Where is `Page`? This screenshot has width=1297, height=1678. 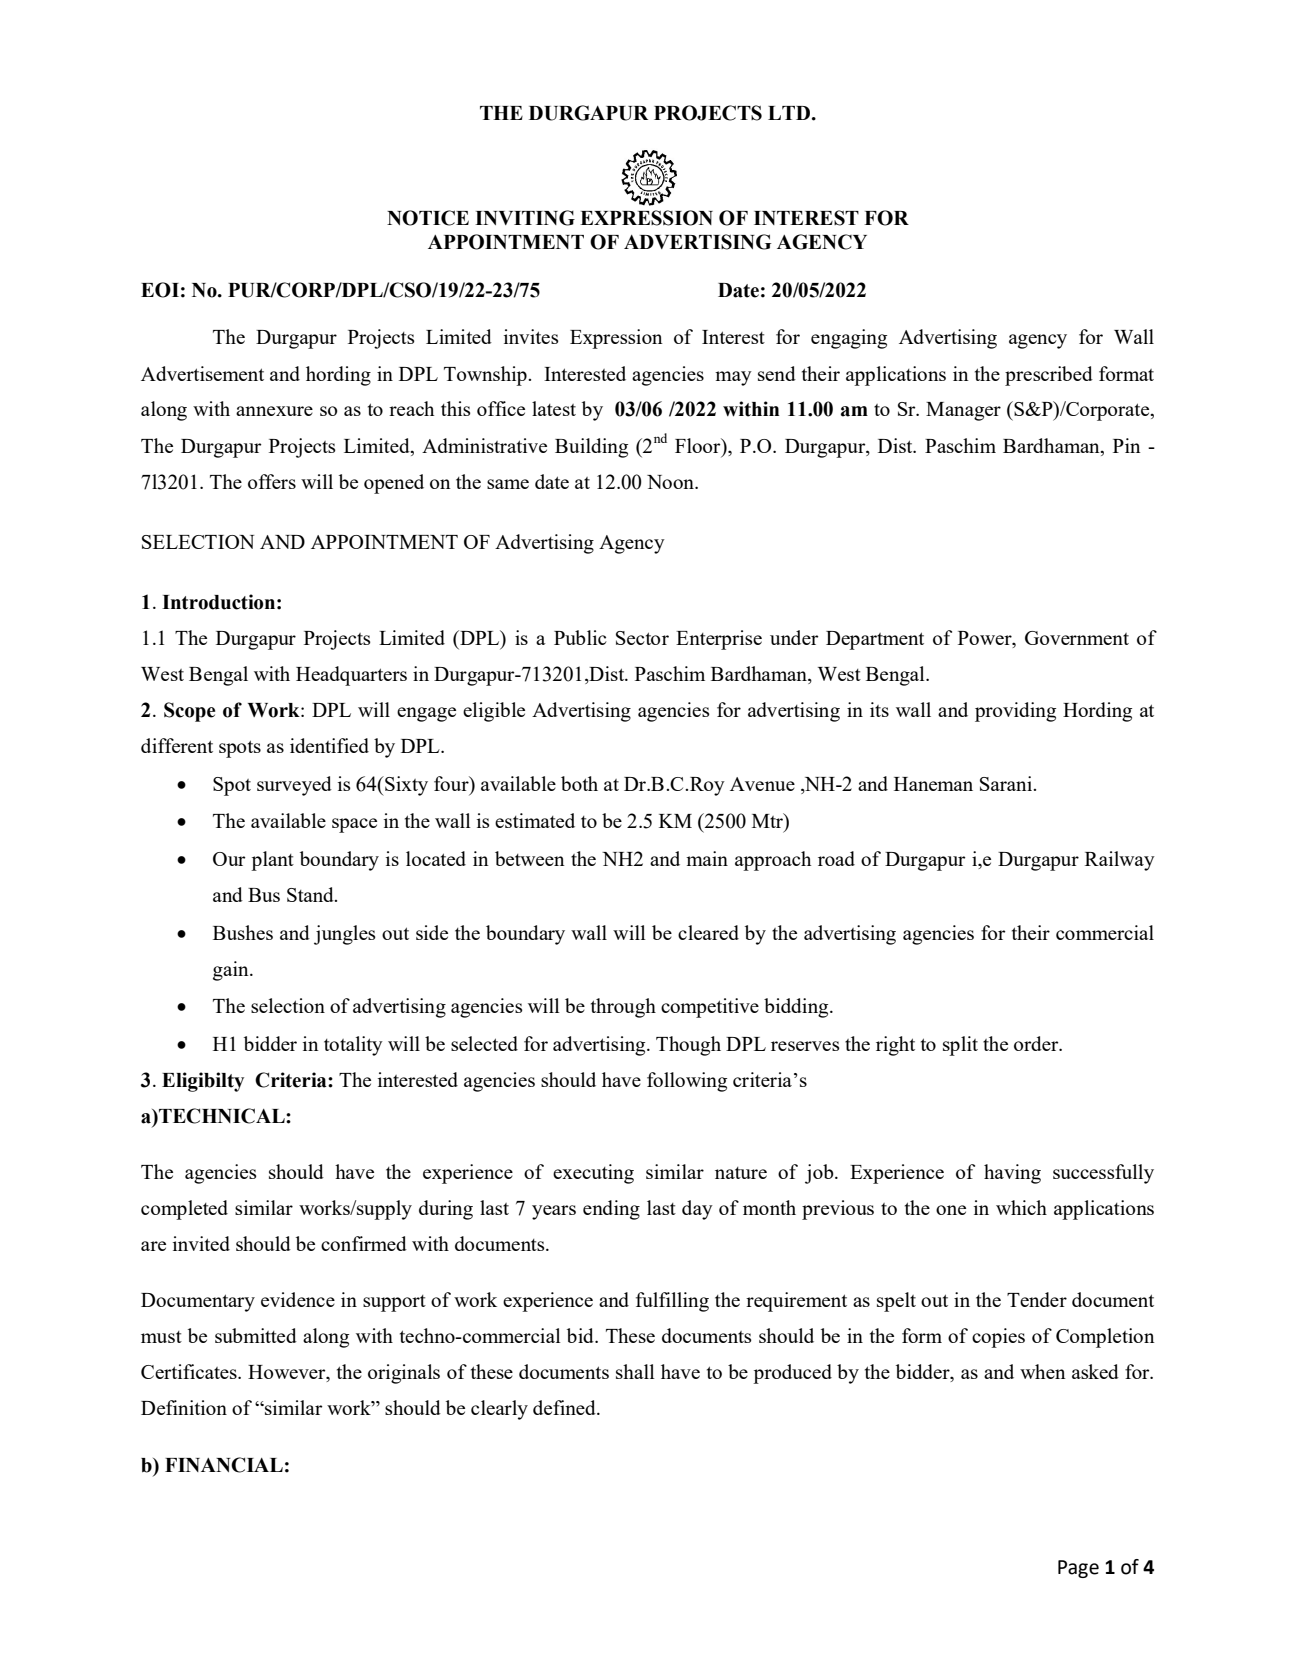 Page is located at coordinates (1078, 1569).
